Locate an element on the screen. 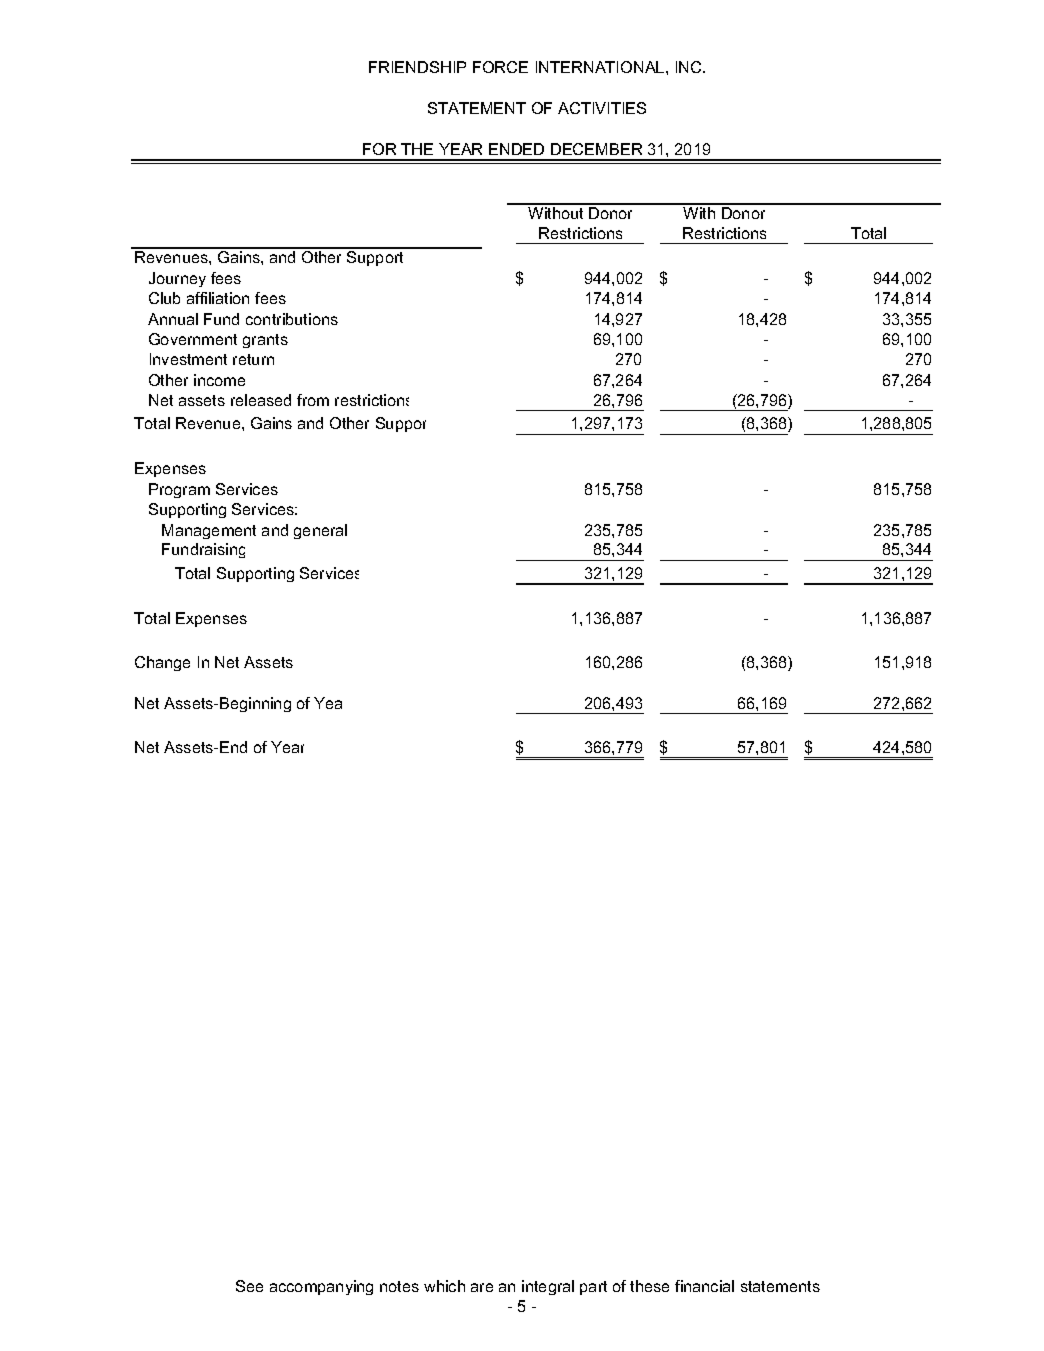 The width and height of the screenshot is (1044, 1351). DECEMBER is located at coordinates (596, 149).
